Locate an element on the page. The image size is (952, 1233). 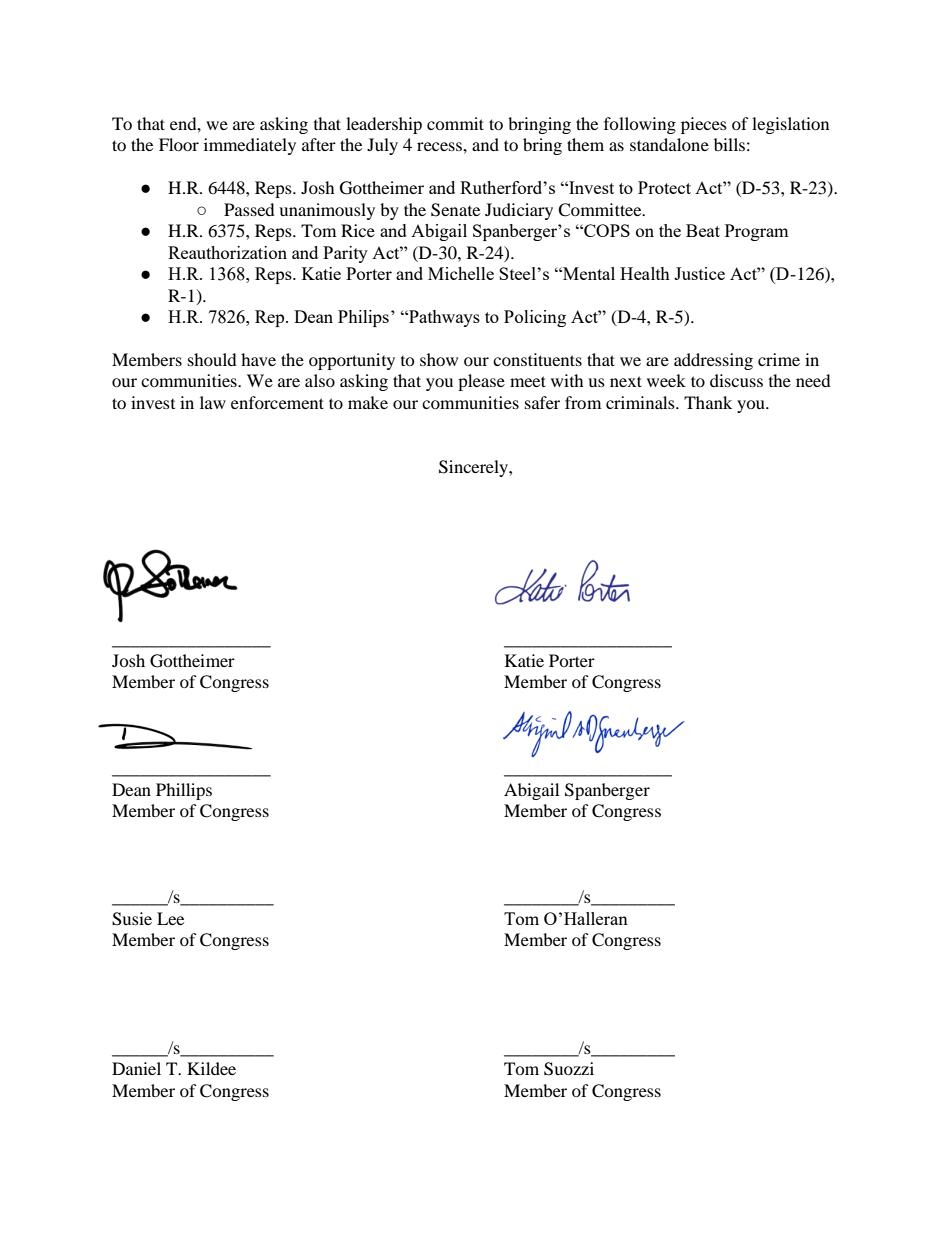
law is located at coordinates (213, 402).
